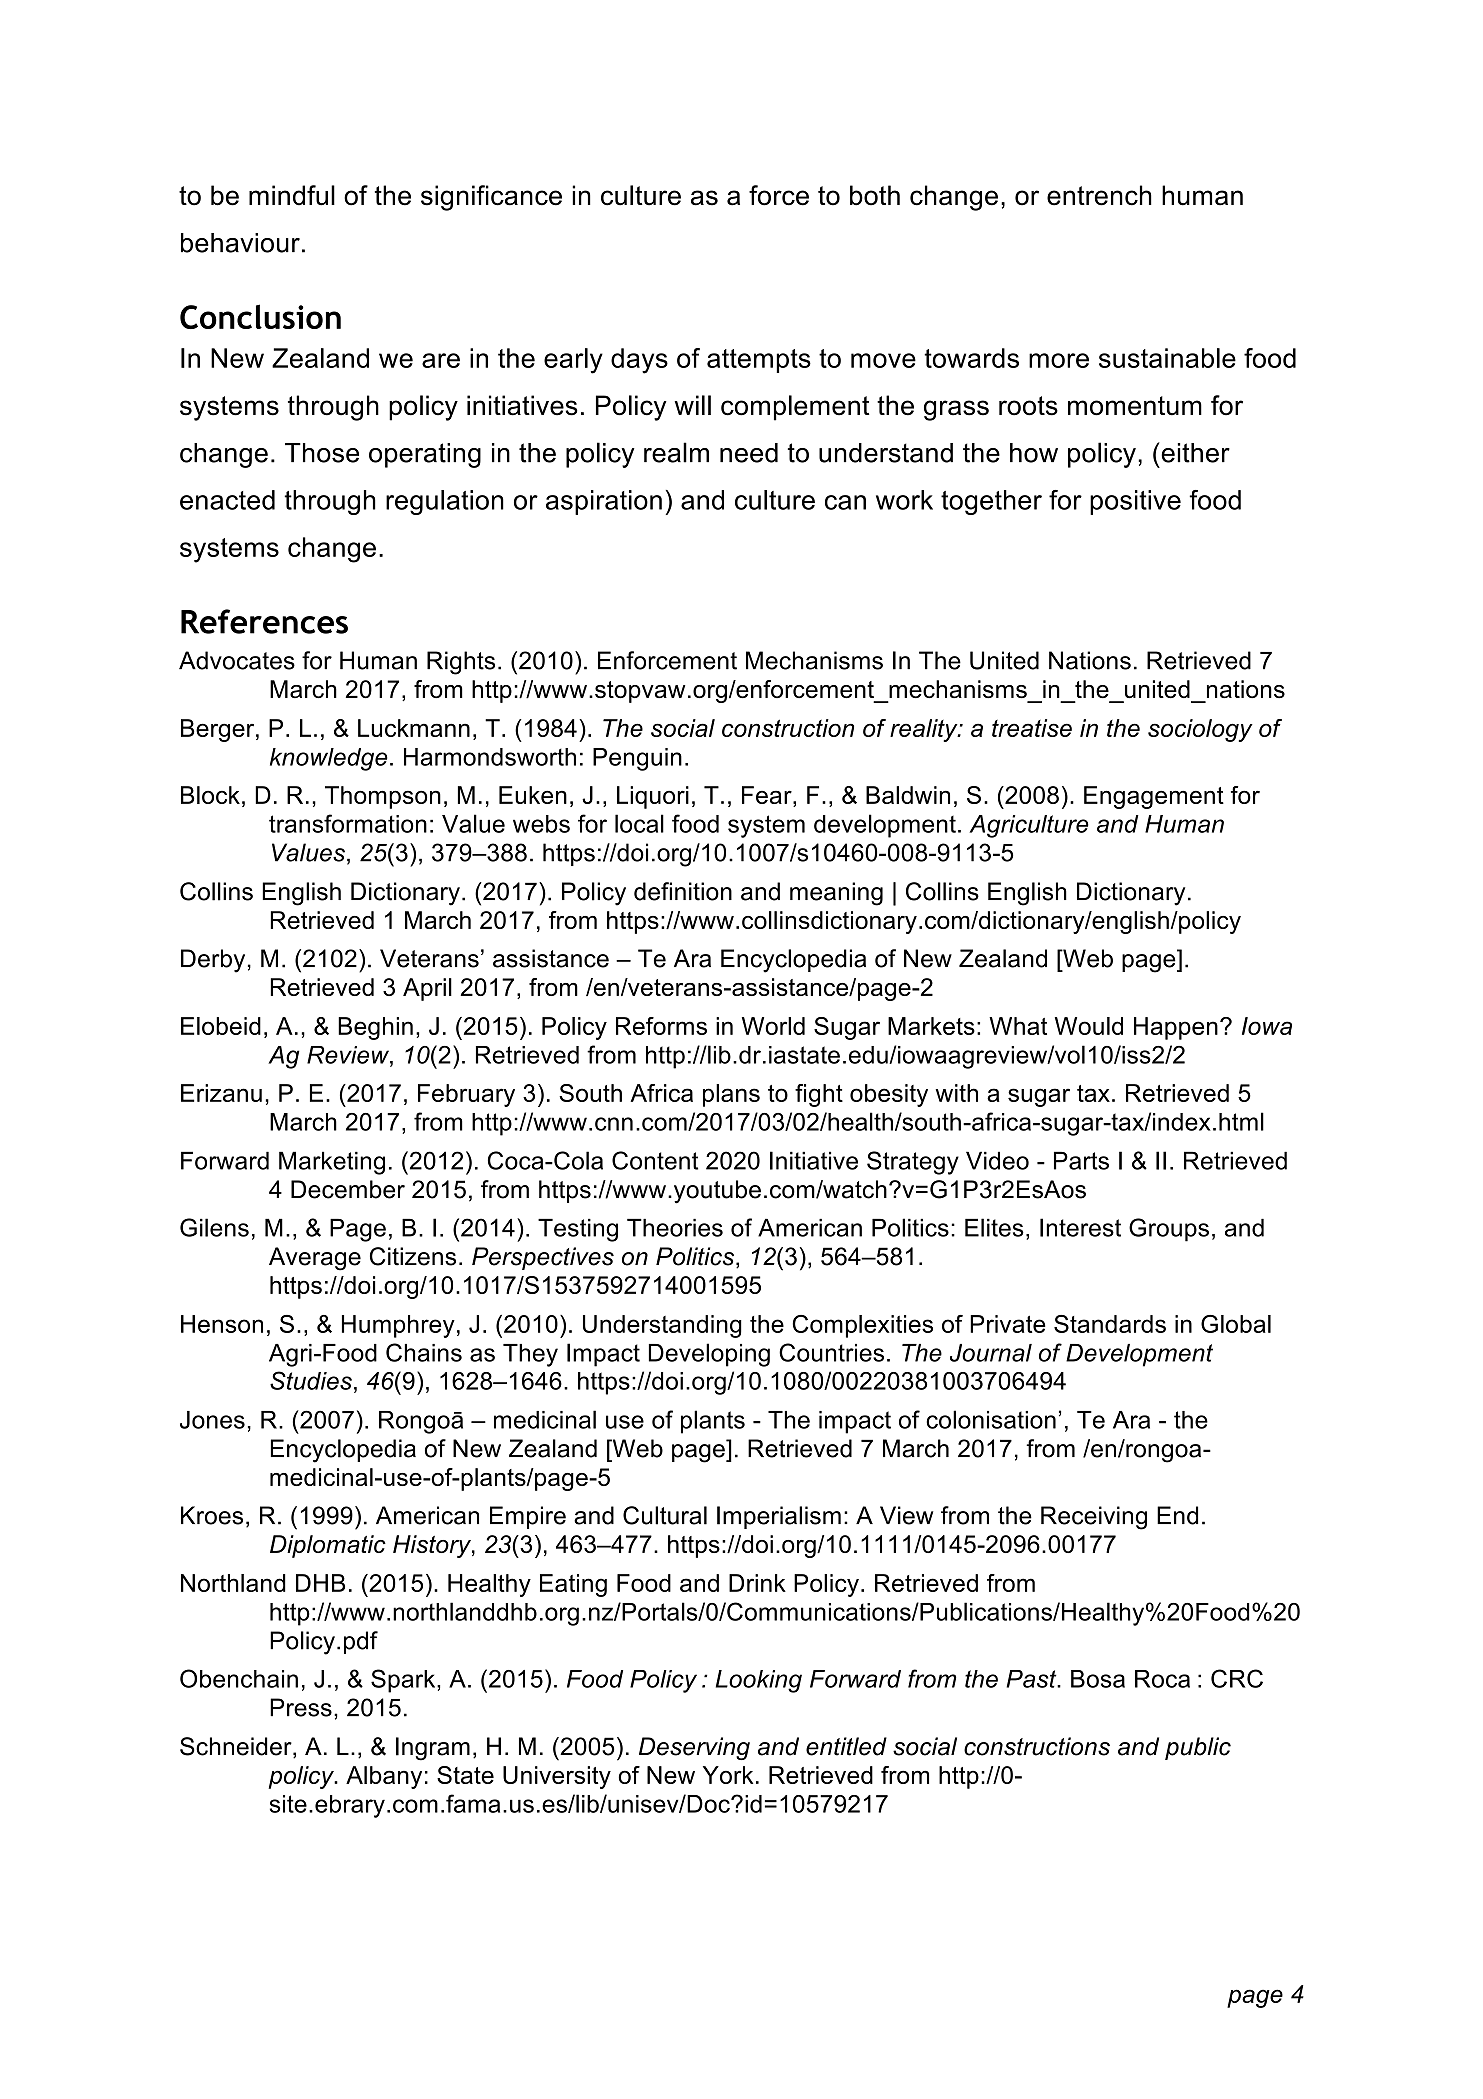 This image has width=1483, height=2099. I want to click on Deserving, so click(694, 1748).
